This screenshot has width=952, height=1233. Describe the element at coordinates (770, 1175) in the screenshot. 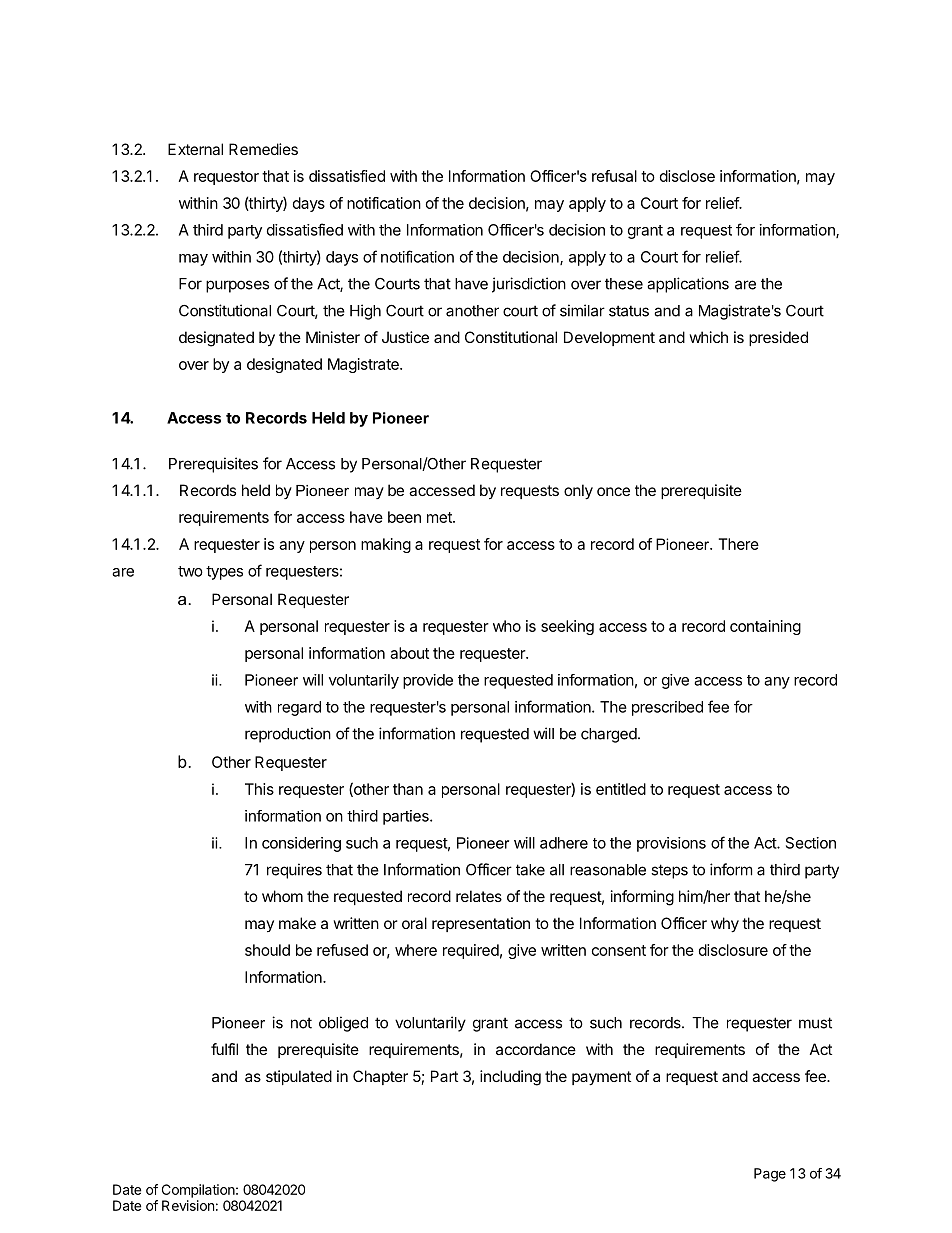

I see `Page` at that location.
